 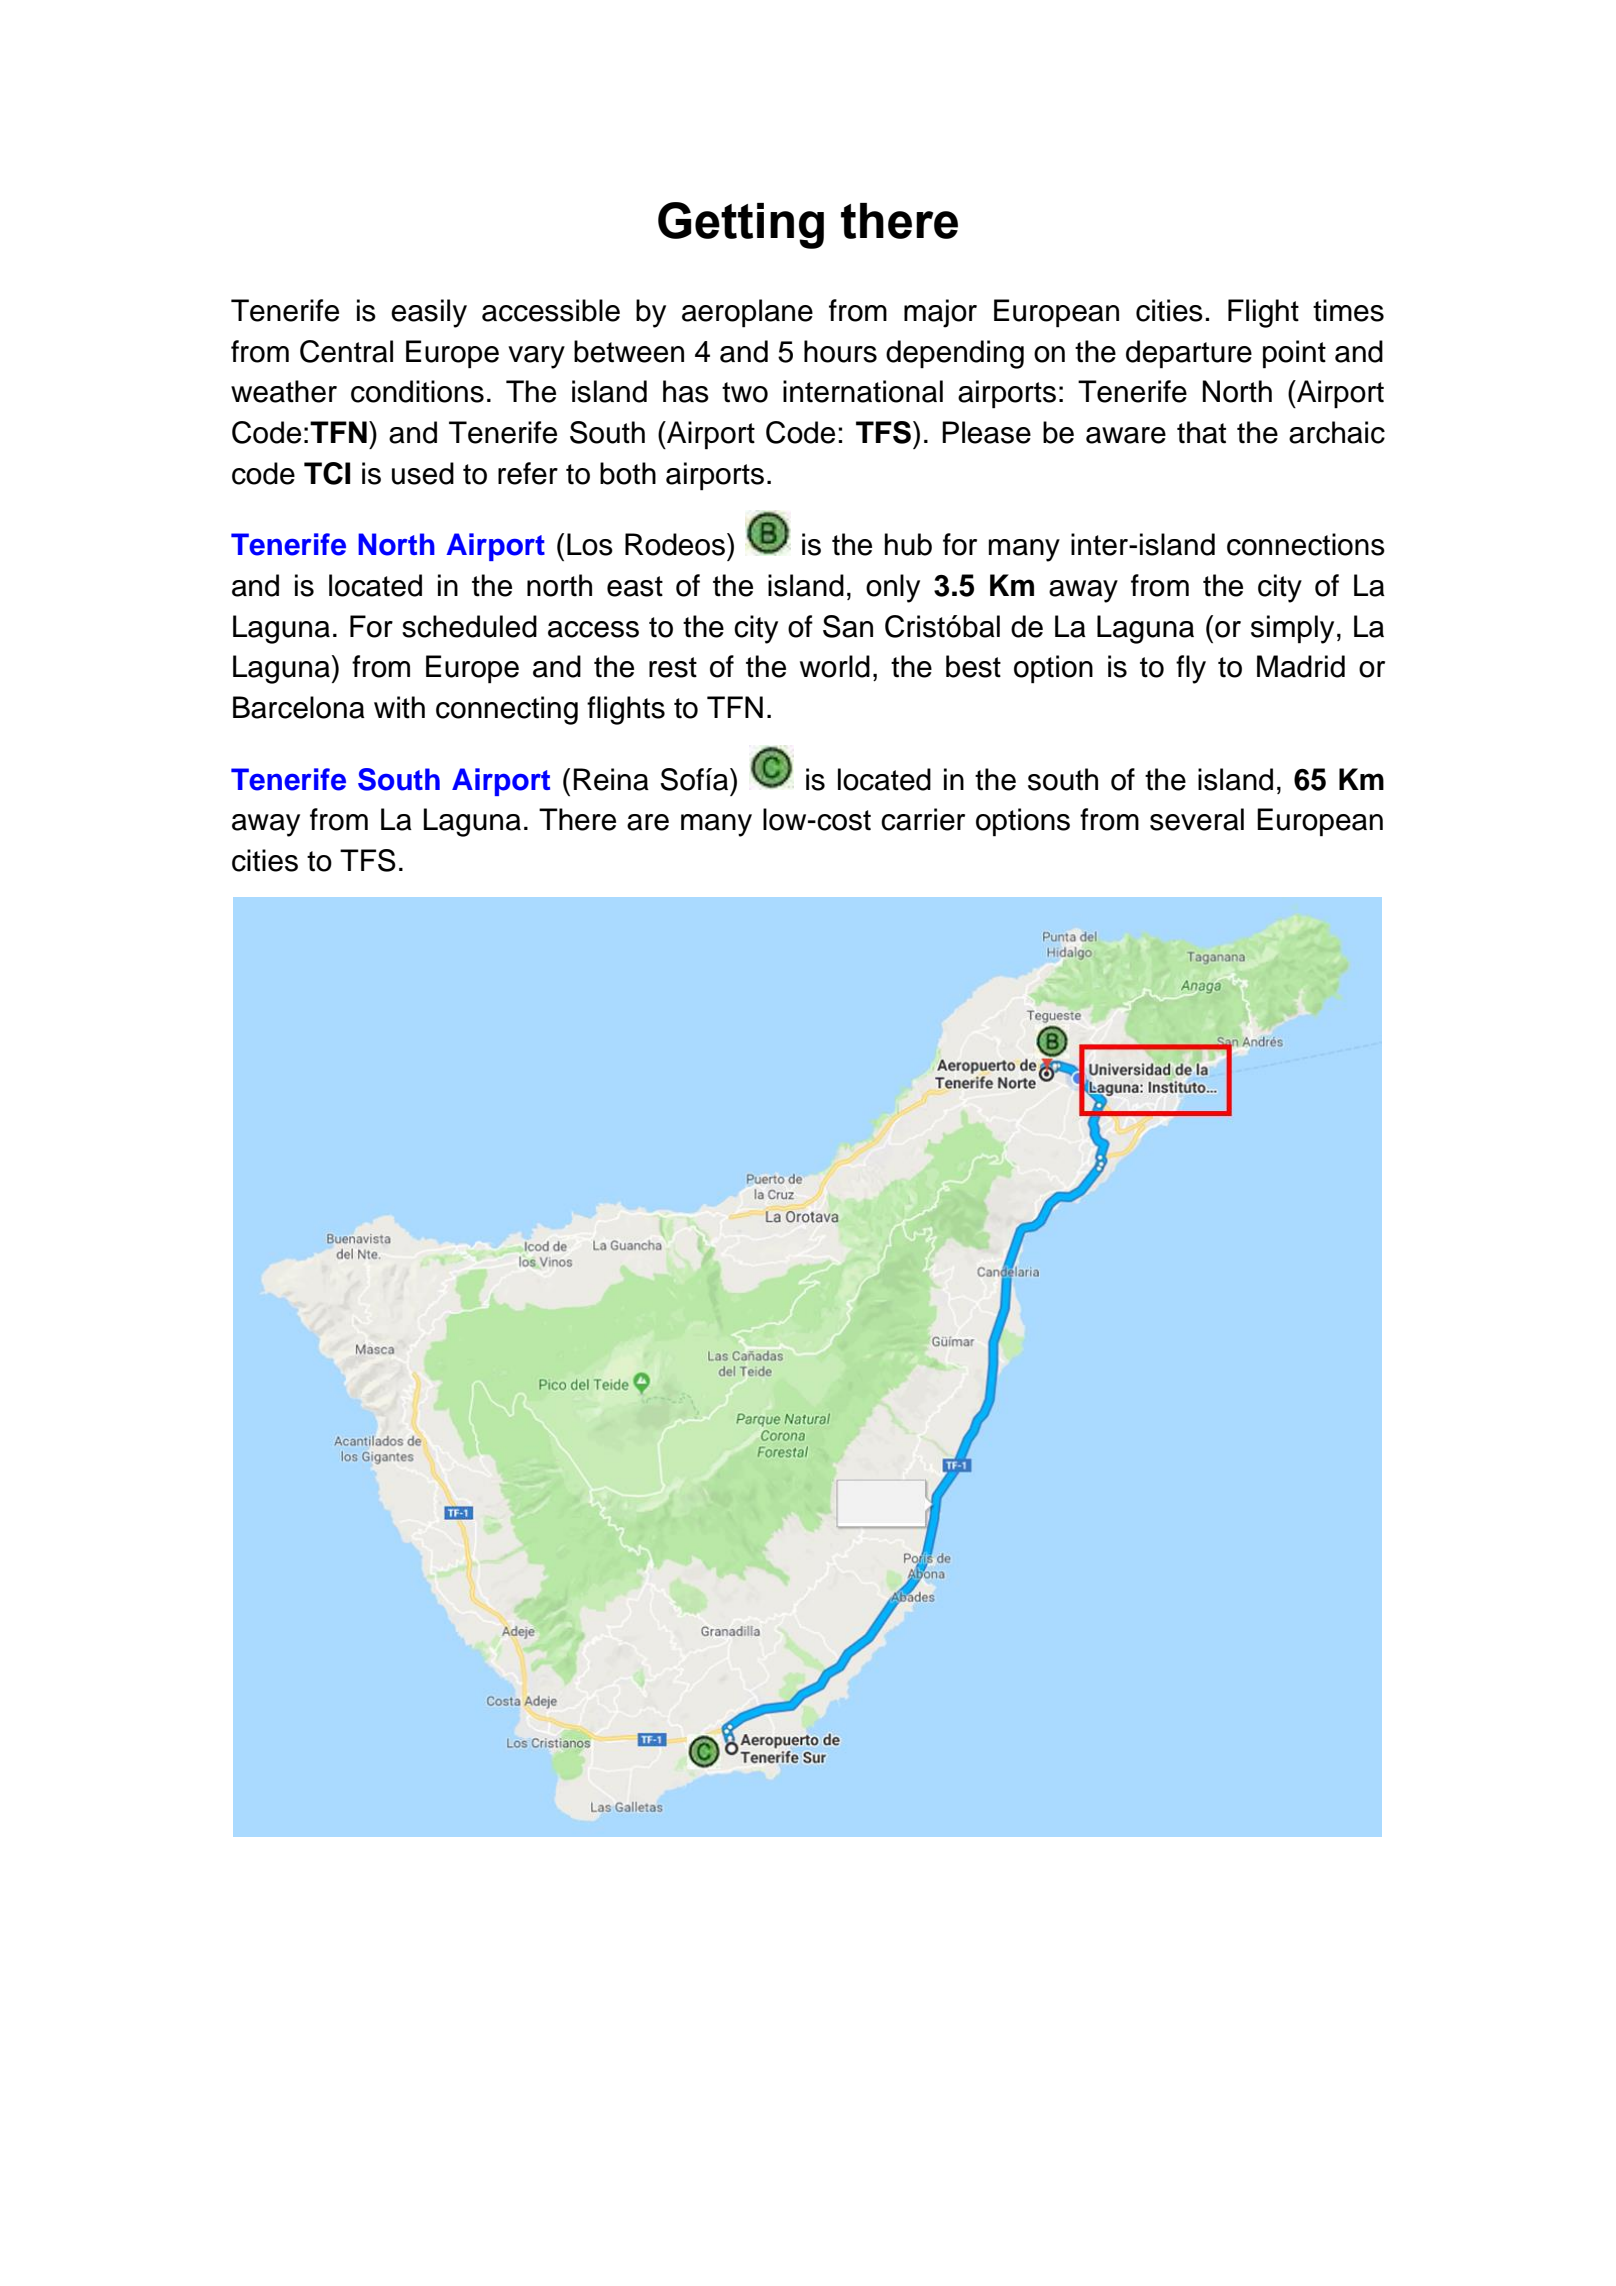 I want to click on that, so click(x=1201, y=432).
